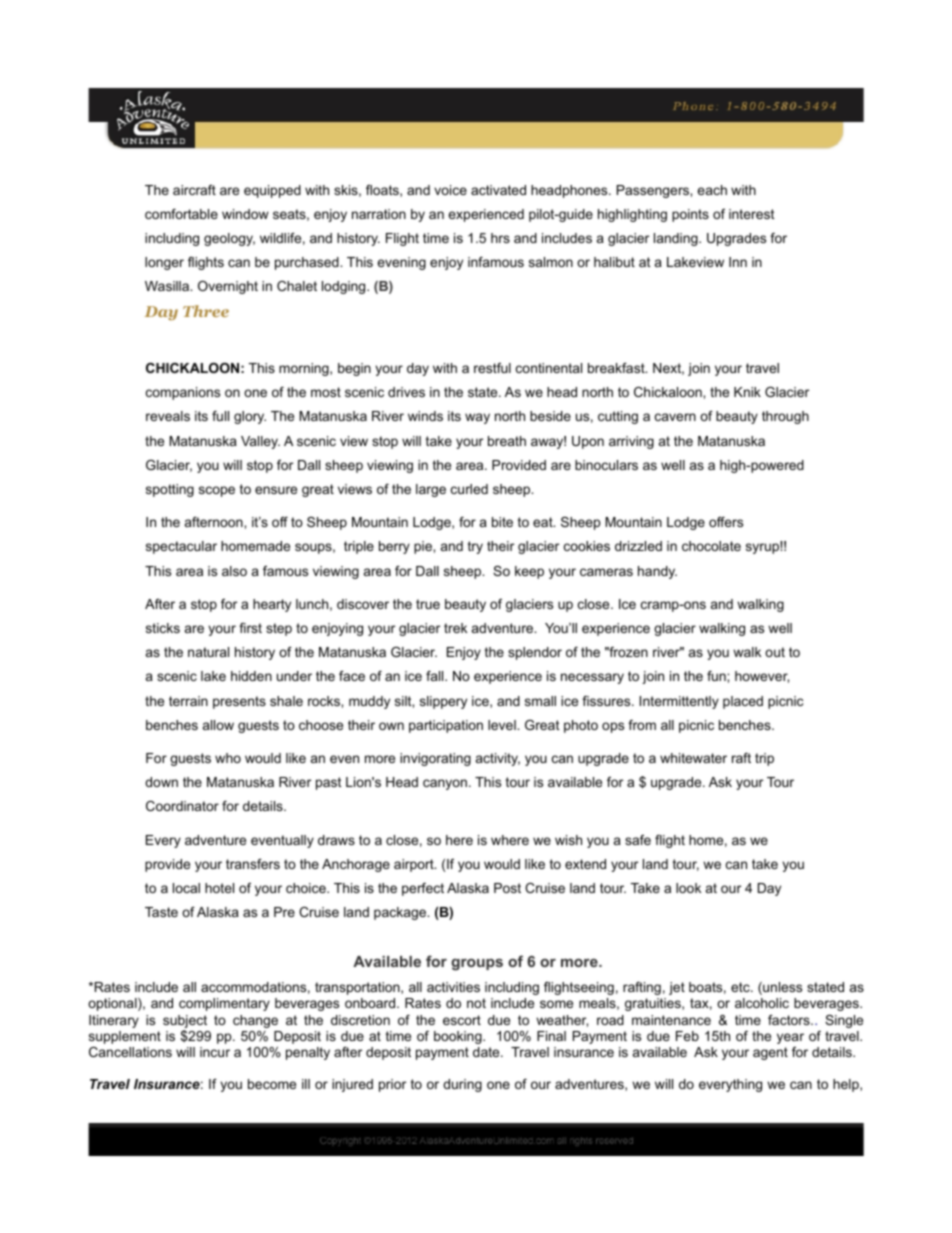 This screenshot has height=1233, width=952. Describe the element at coordinates (435, 759) in the screenshot. I see `invigorating` at that location.
